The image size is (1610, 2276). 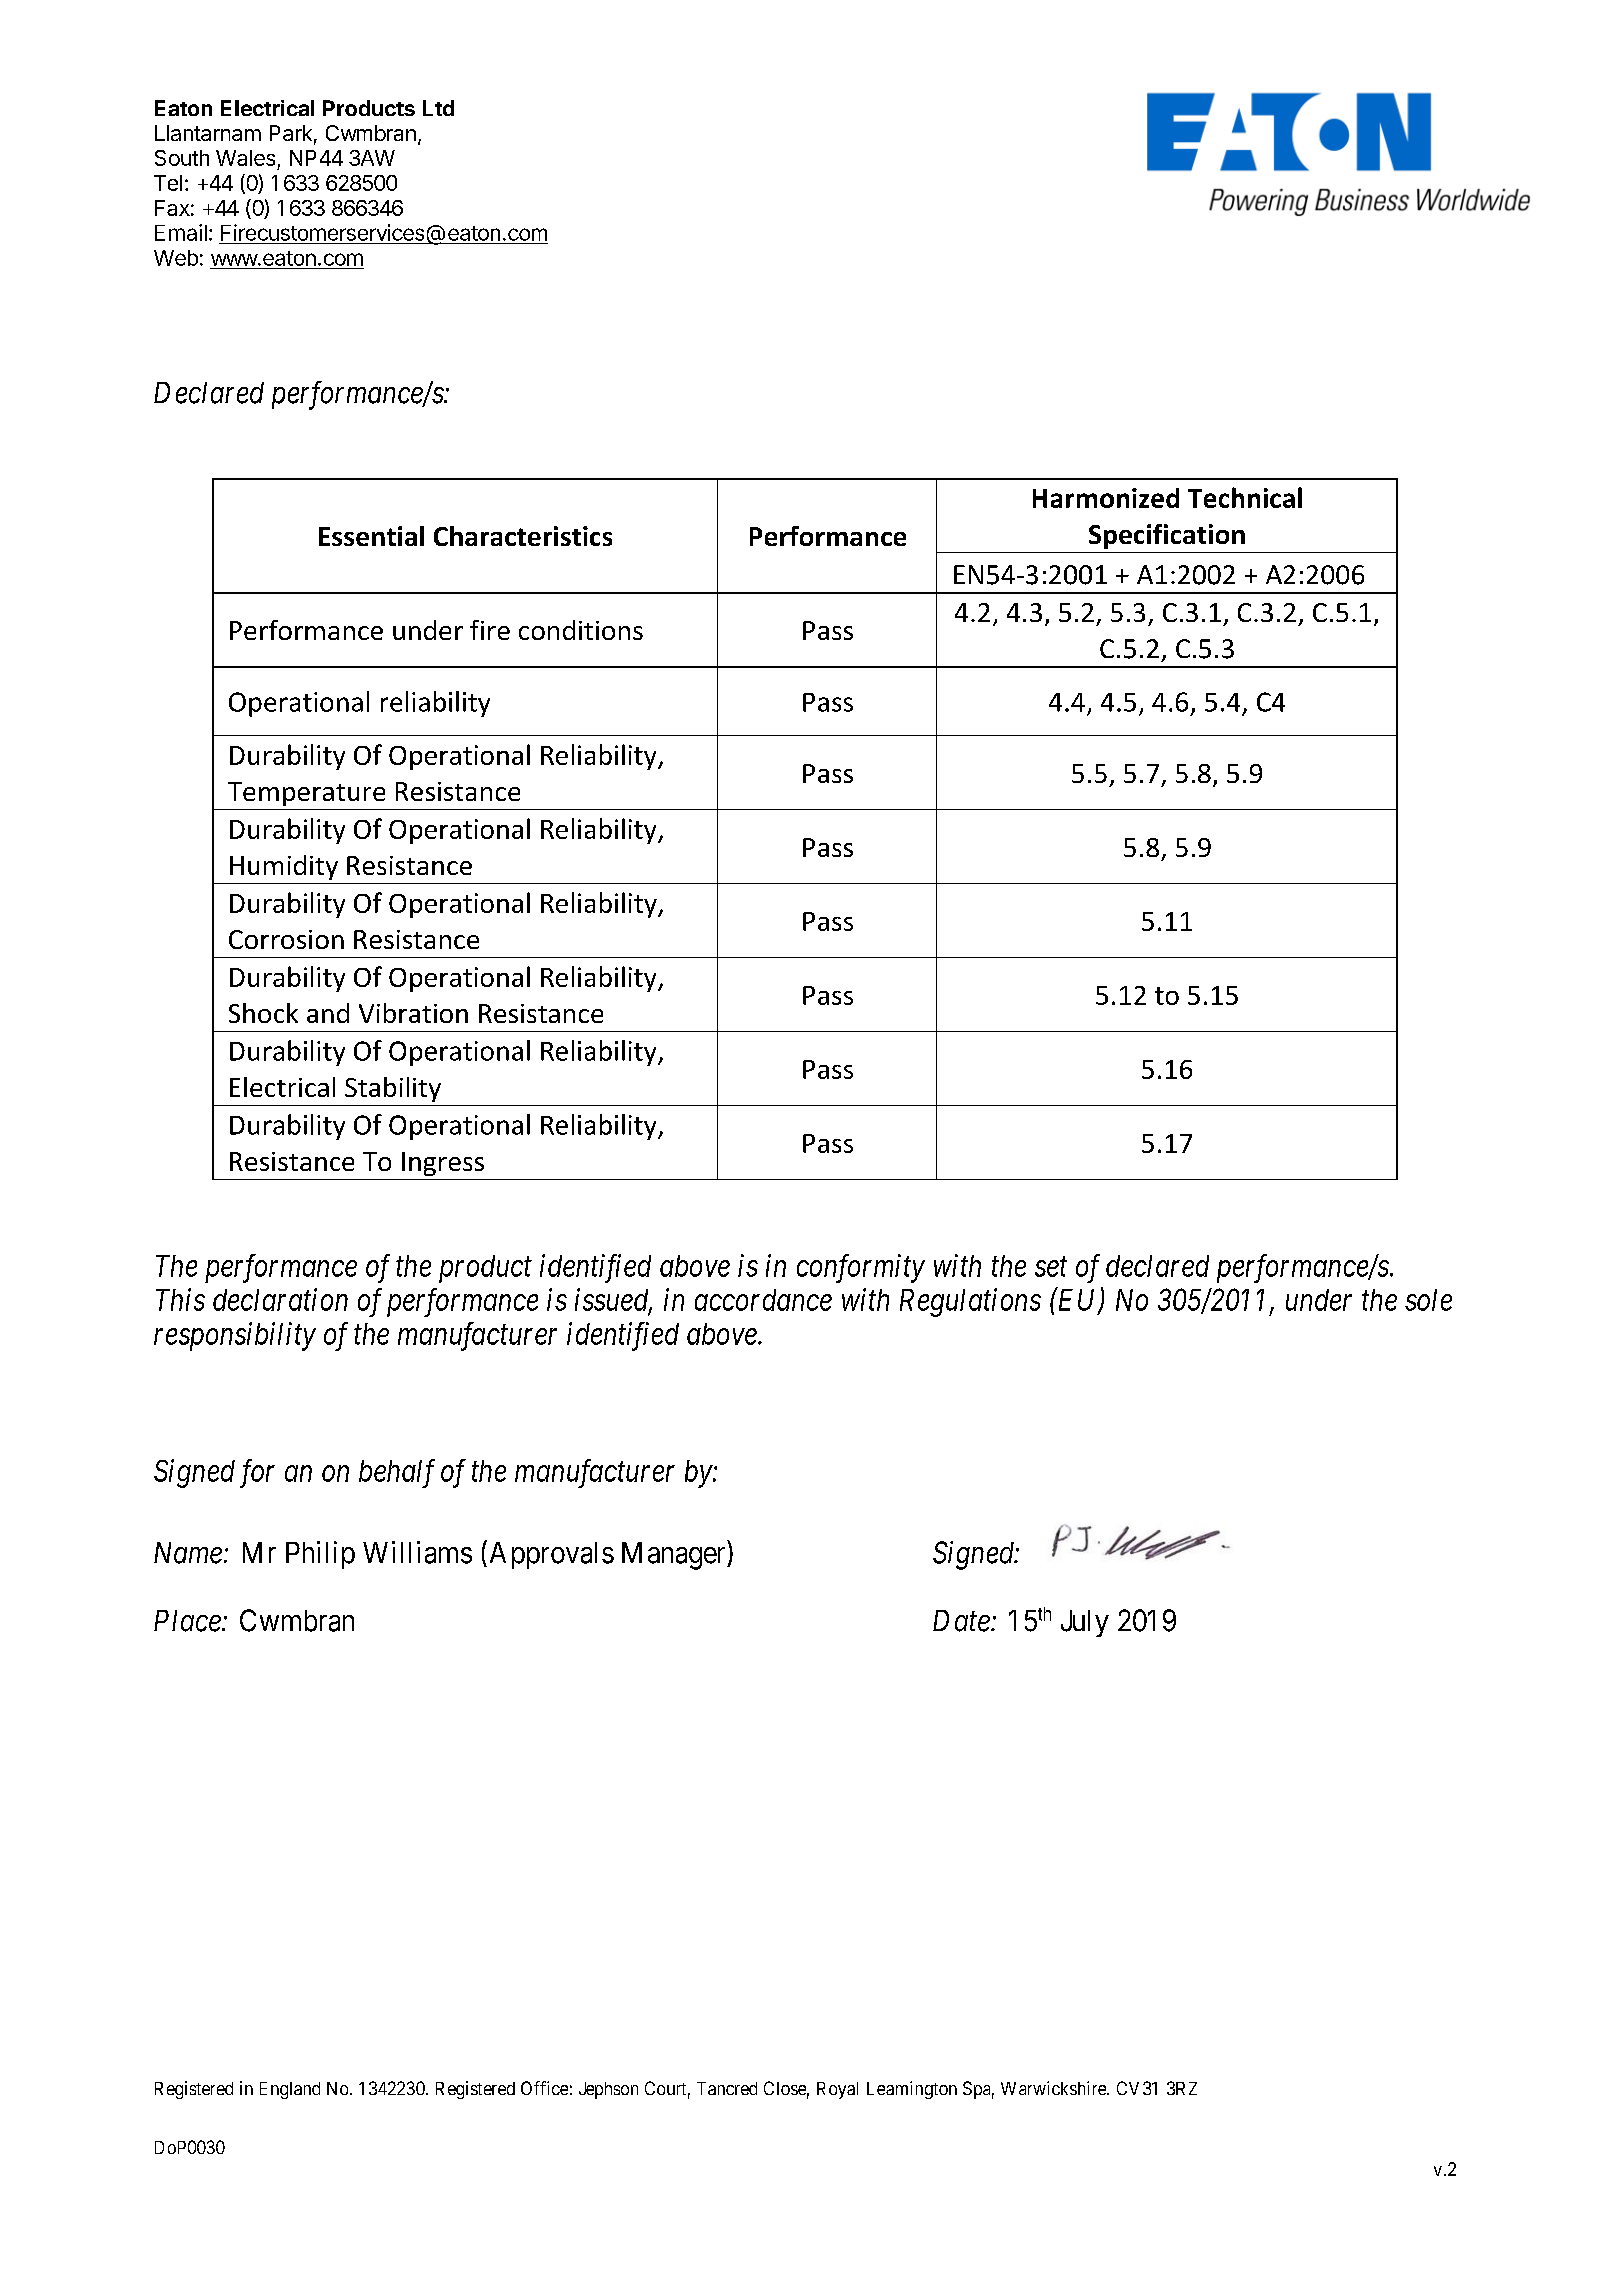 What do you see at coordinates (438, 108) in the screenshot?
I see `Ltd` at bounding box center [438, 108].
